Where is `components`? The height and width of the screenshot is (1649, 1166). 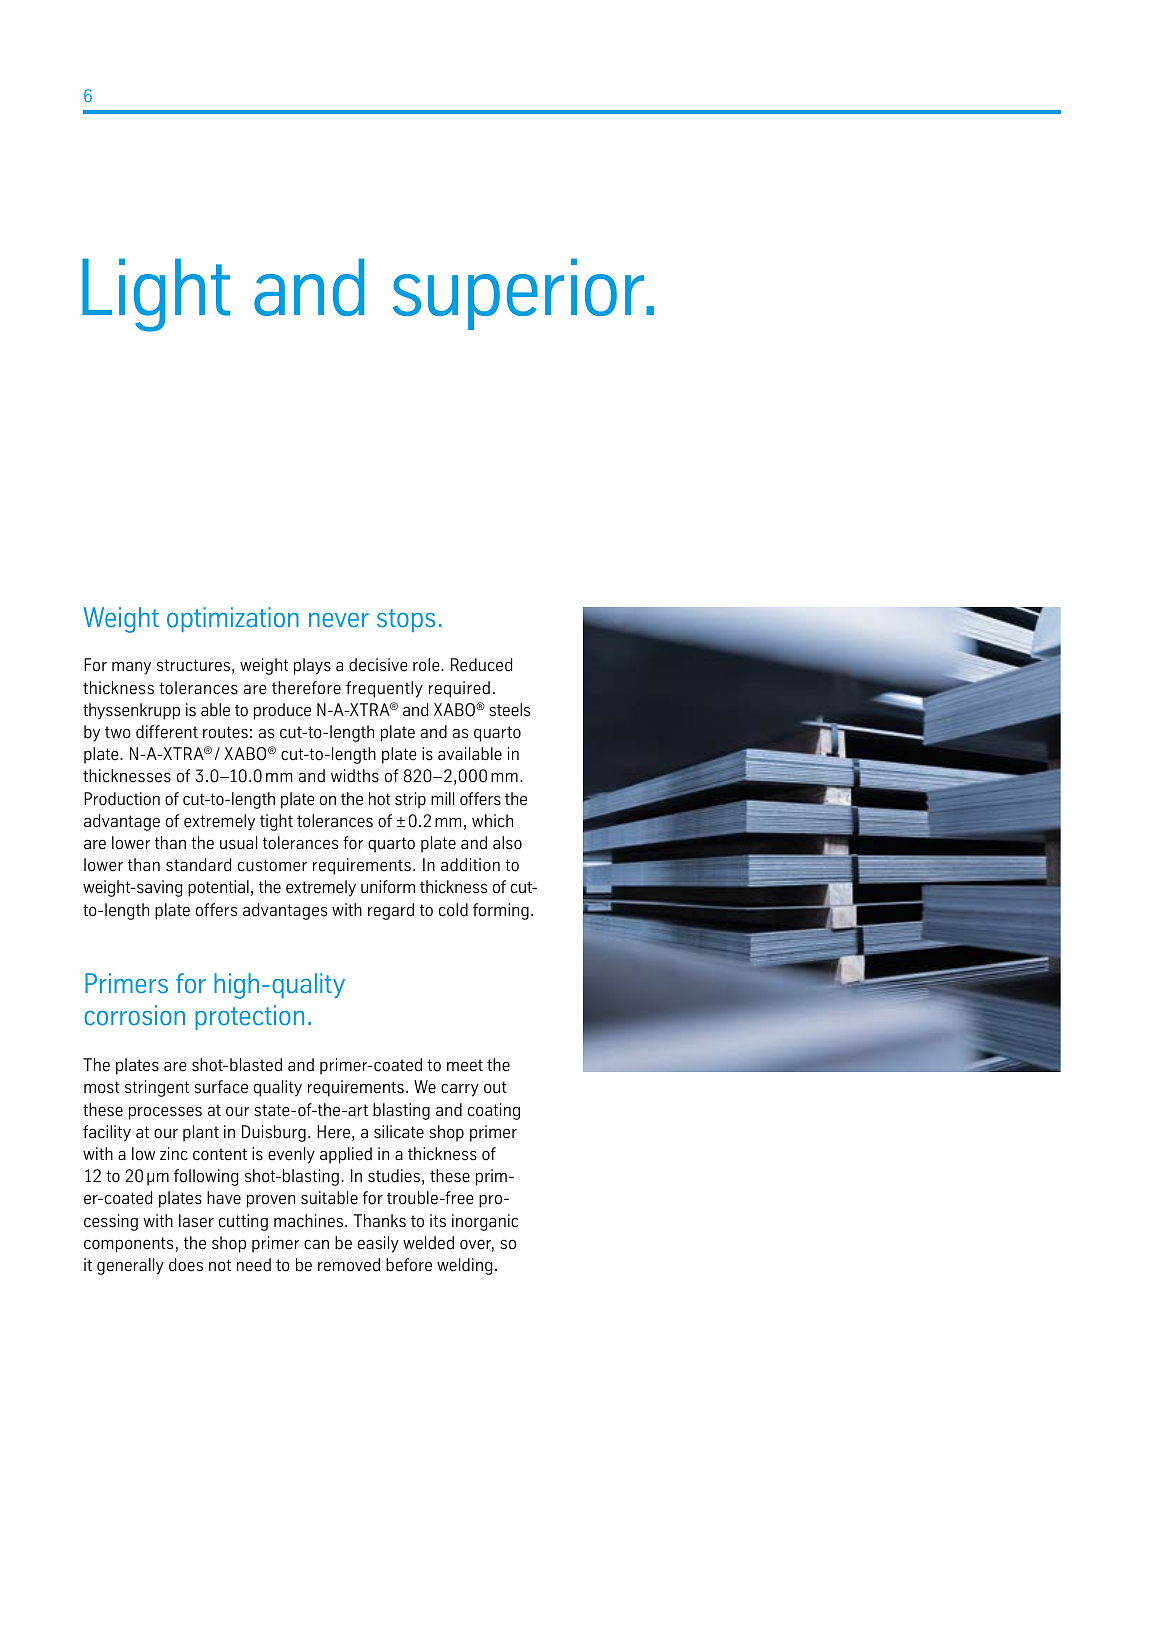
components is located at coordinates (128, 1245).
